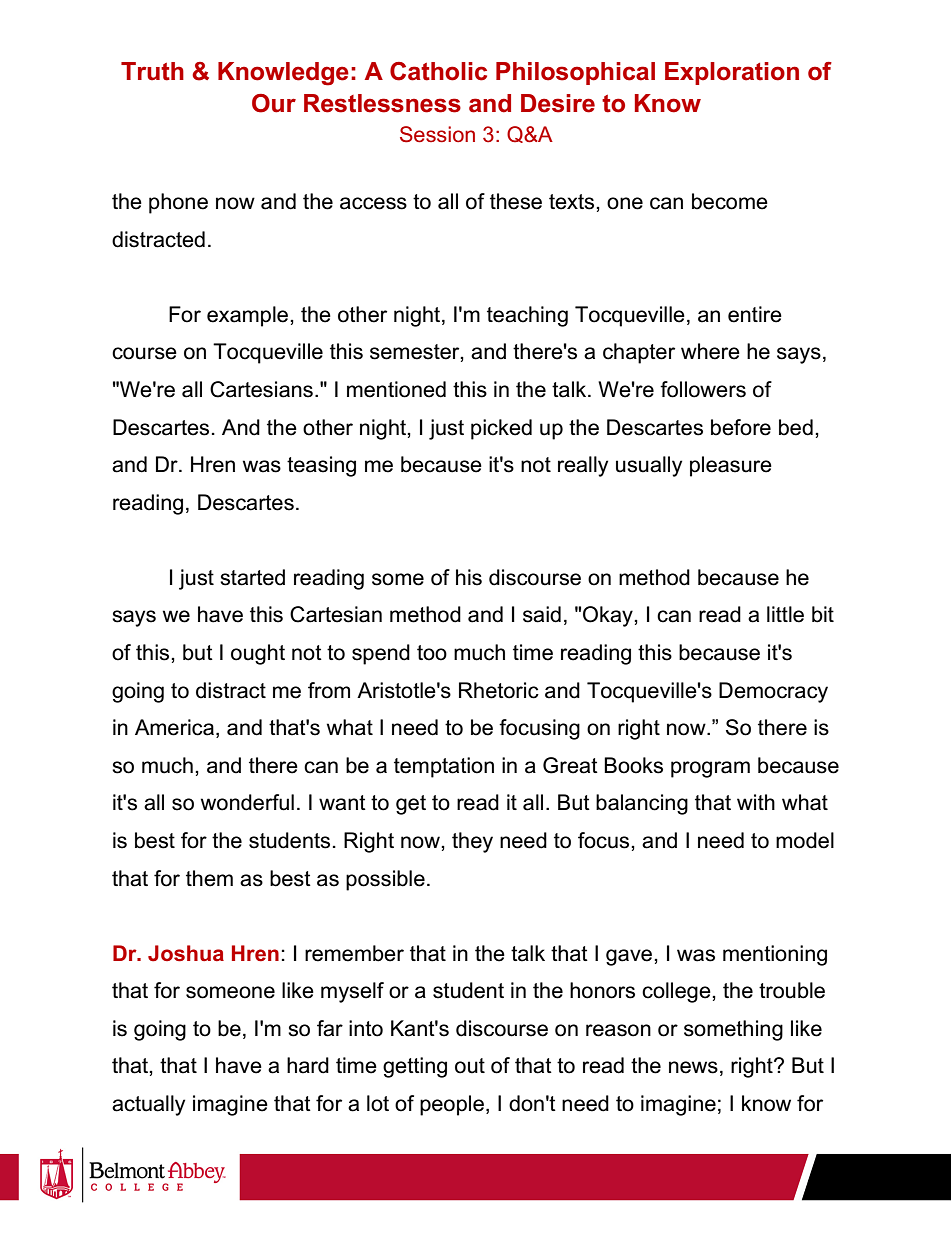 This screenshot has width=952, height=1233. Describe the element at coordinates (438, 71) in the screenshot. I see `Catholic` at that location.
